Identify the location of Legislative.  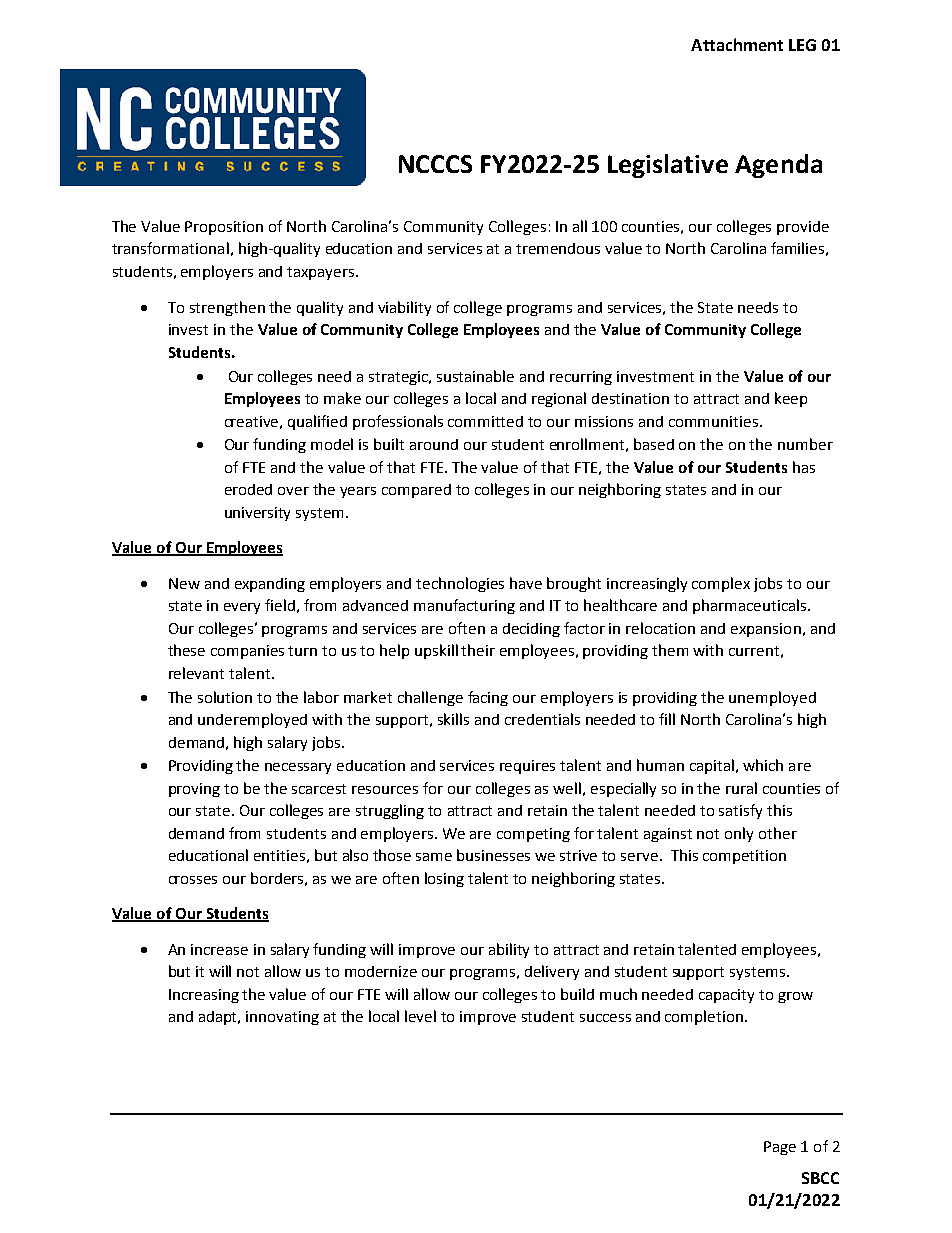
(668, 166).
